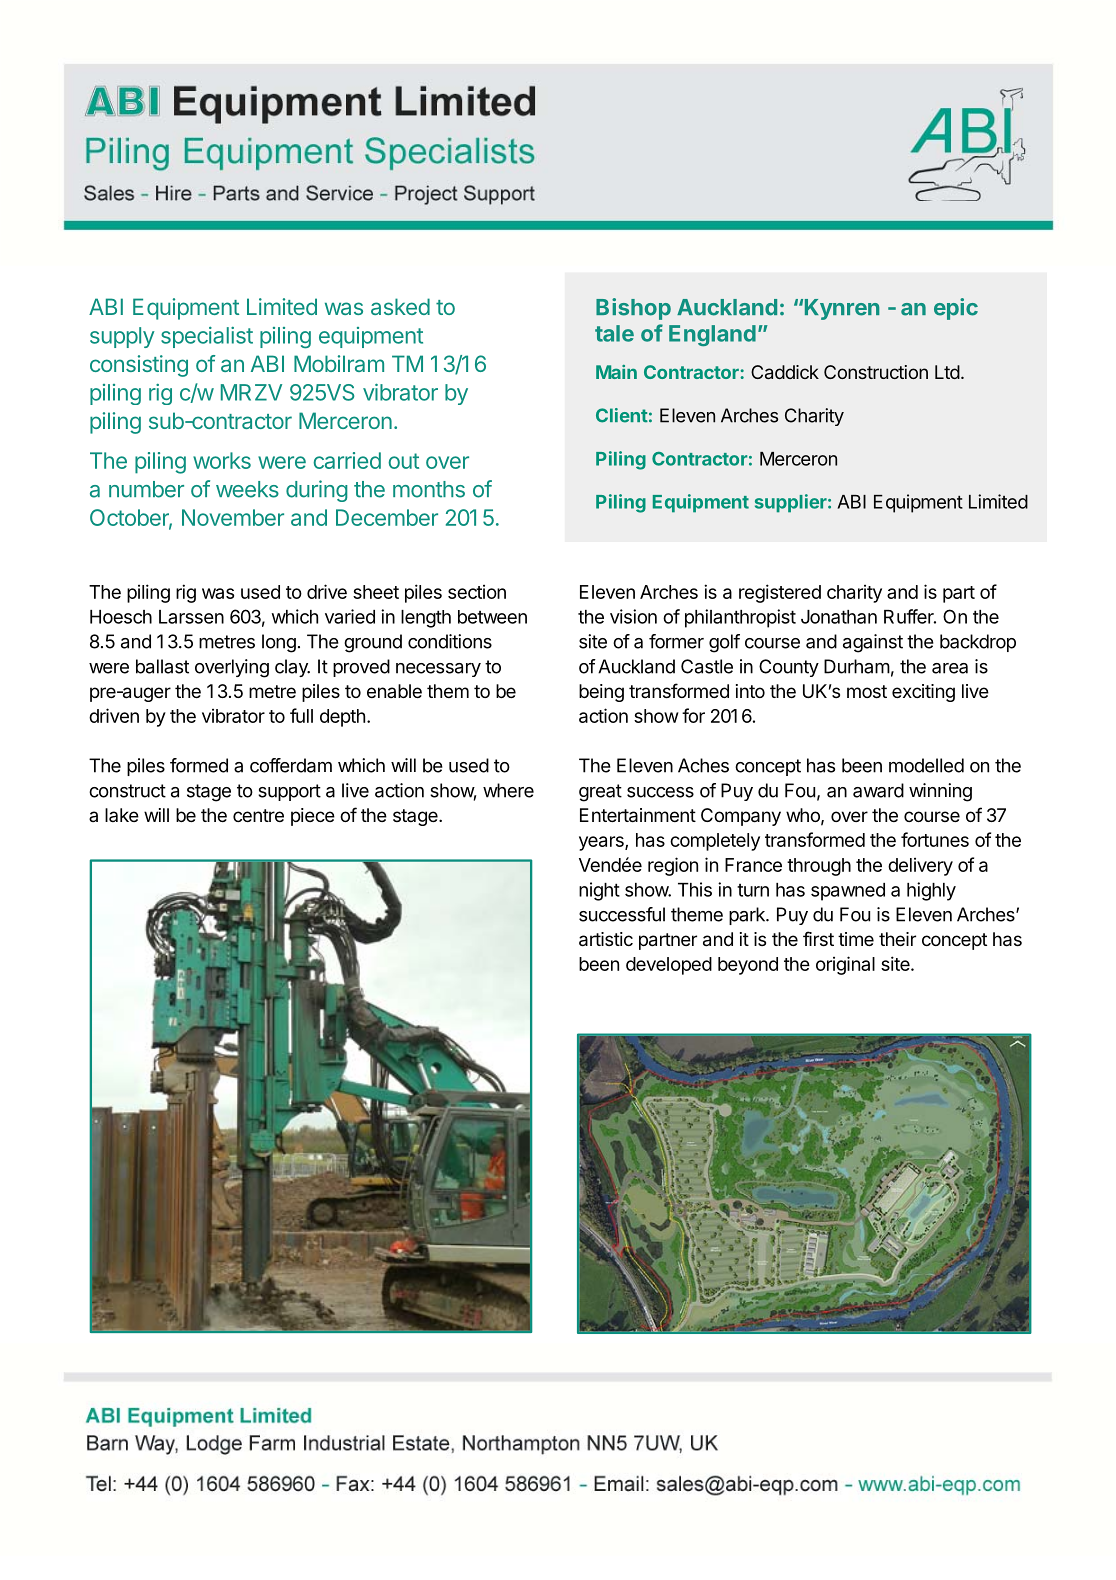 The width and height of the screenshot is (1116, 1580). Describe the element at coordinates (956, 309) in the screenshot. I see `epic` at that location.
